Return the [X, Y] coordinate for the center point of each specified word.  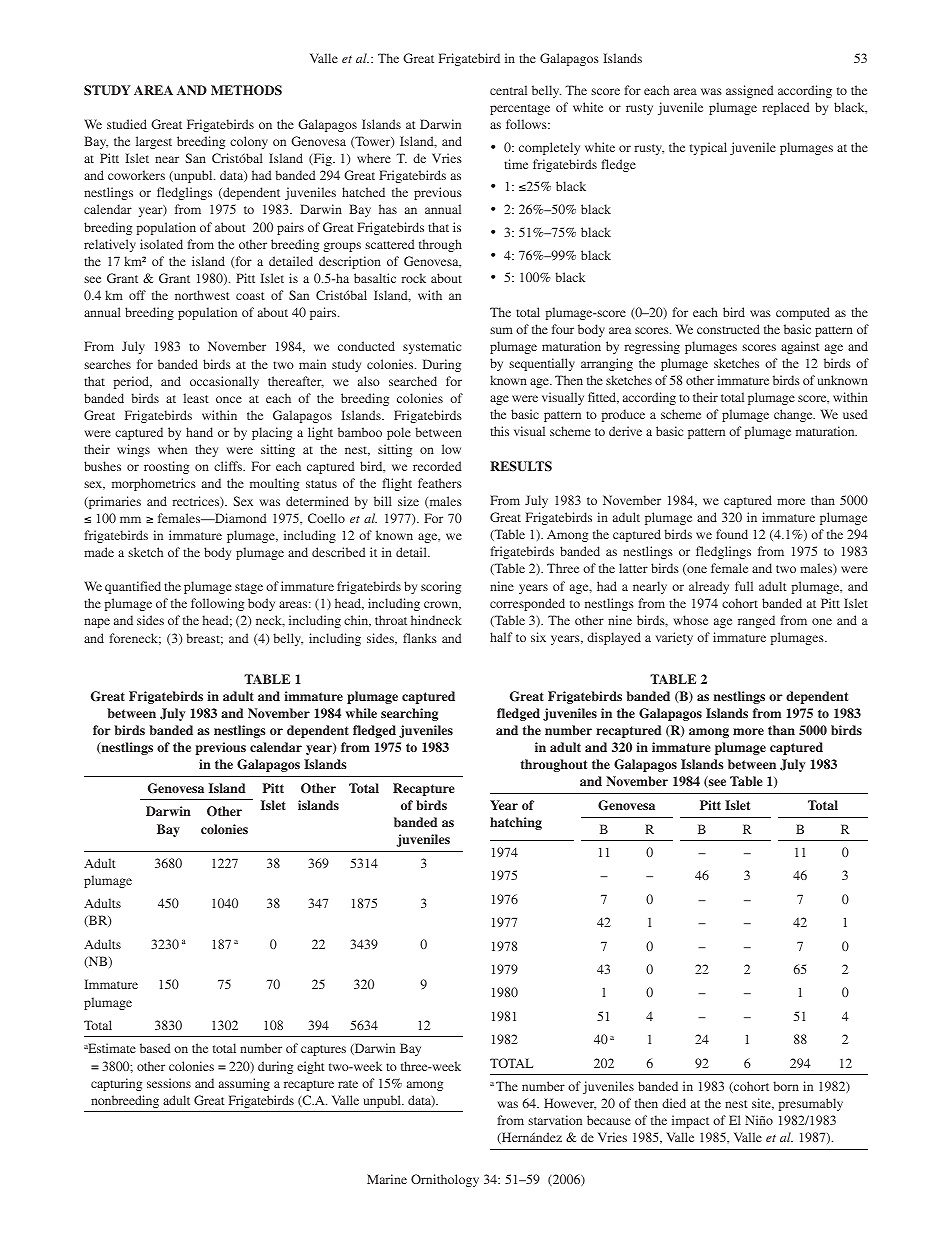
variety [674, 638]
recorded [437, 466]
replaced [786, 108]
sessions [169, 1083]
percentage [520, 109]
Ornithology [445, 1180]
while [361, 713]
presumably [811, 1104]
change [794, 415]
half [501, 637]
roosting [166, 467]
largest [154, 142]
